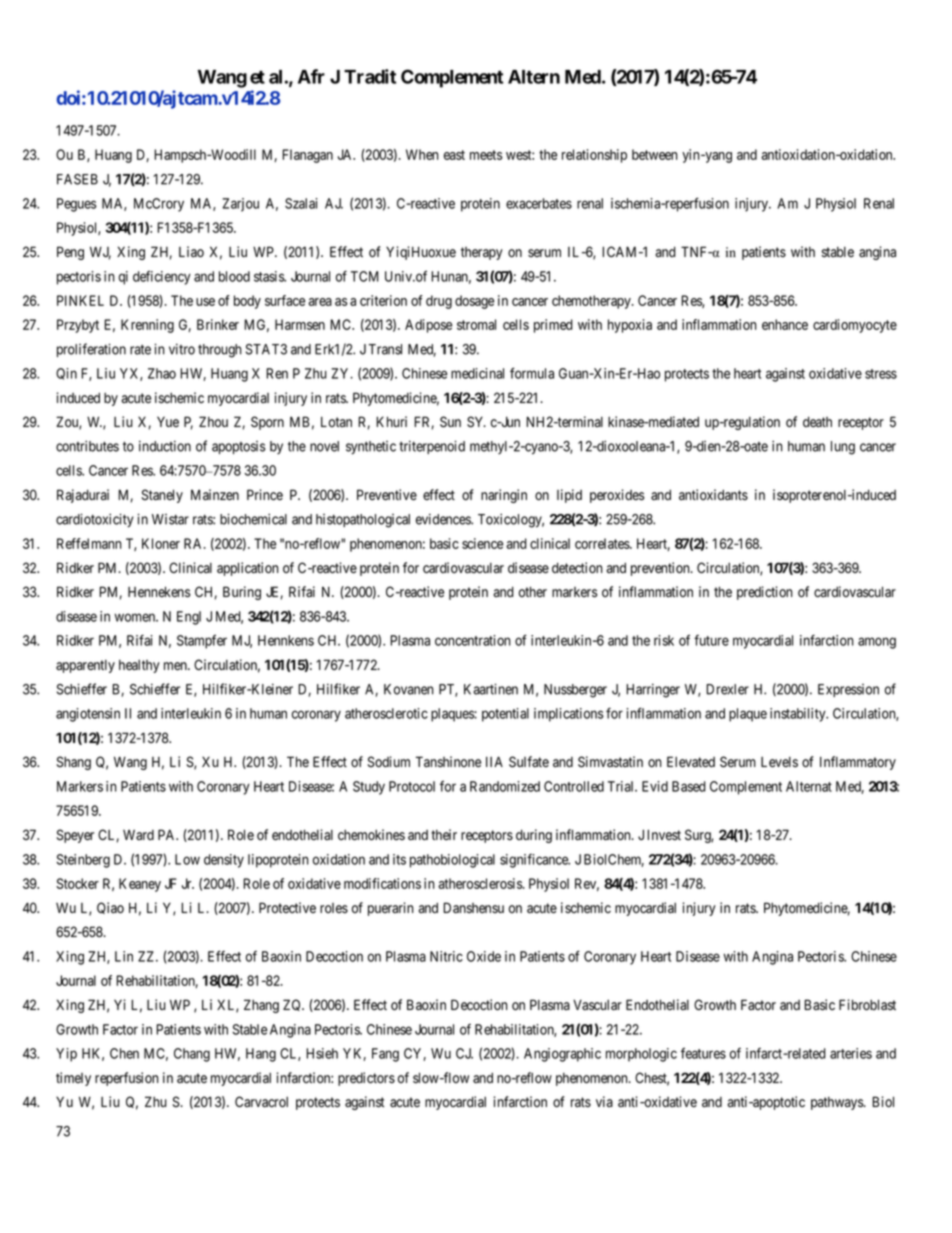  I want to click on dosage, so click(474, 302).
